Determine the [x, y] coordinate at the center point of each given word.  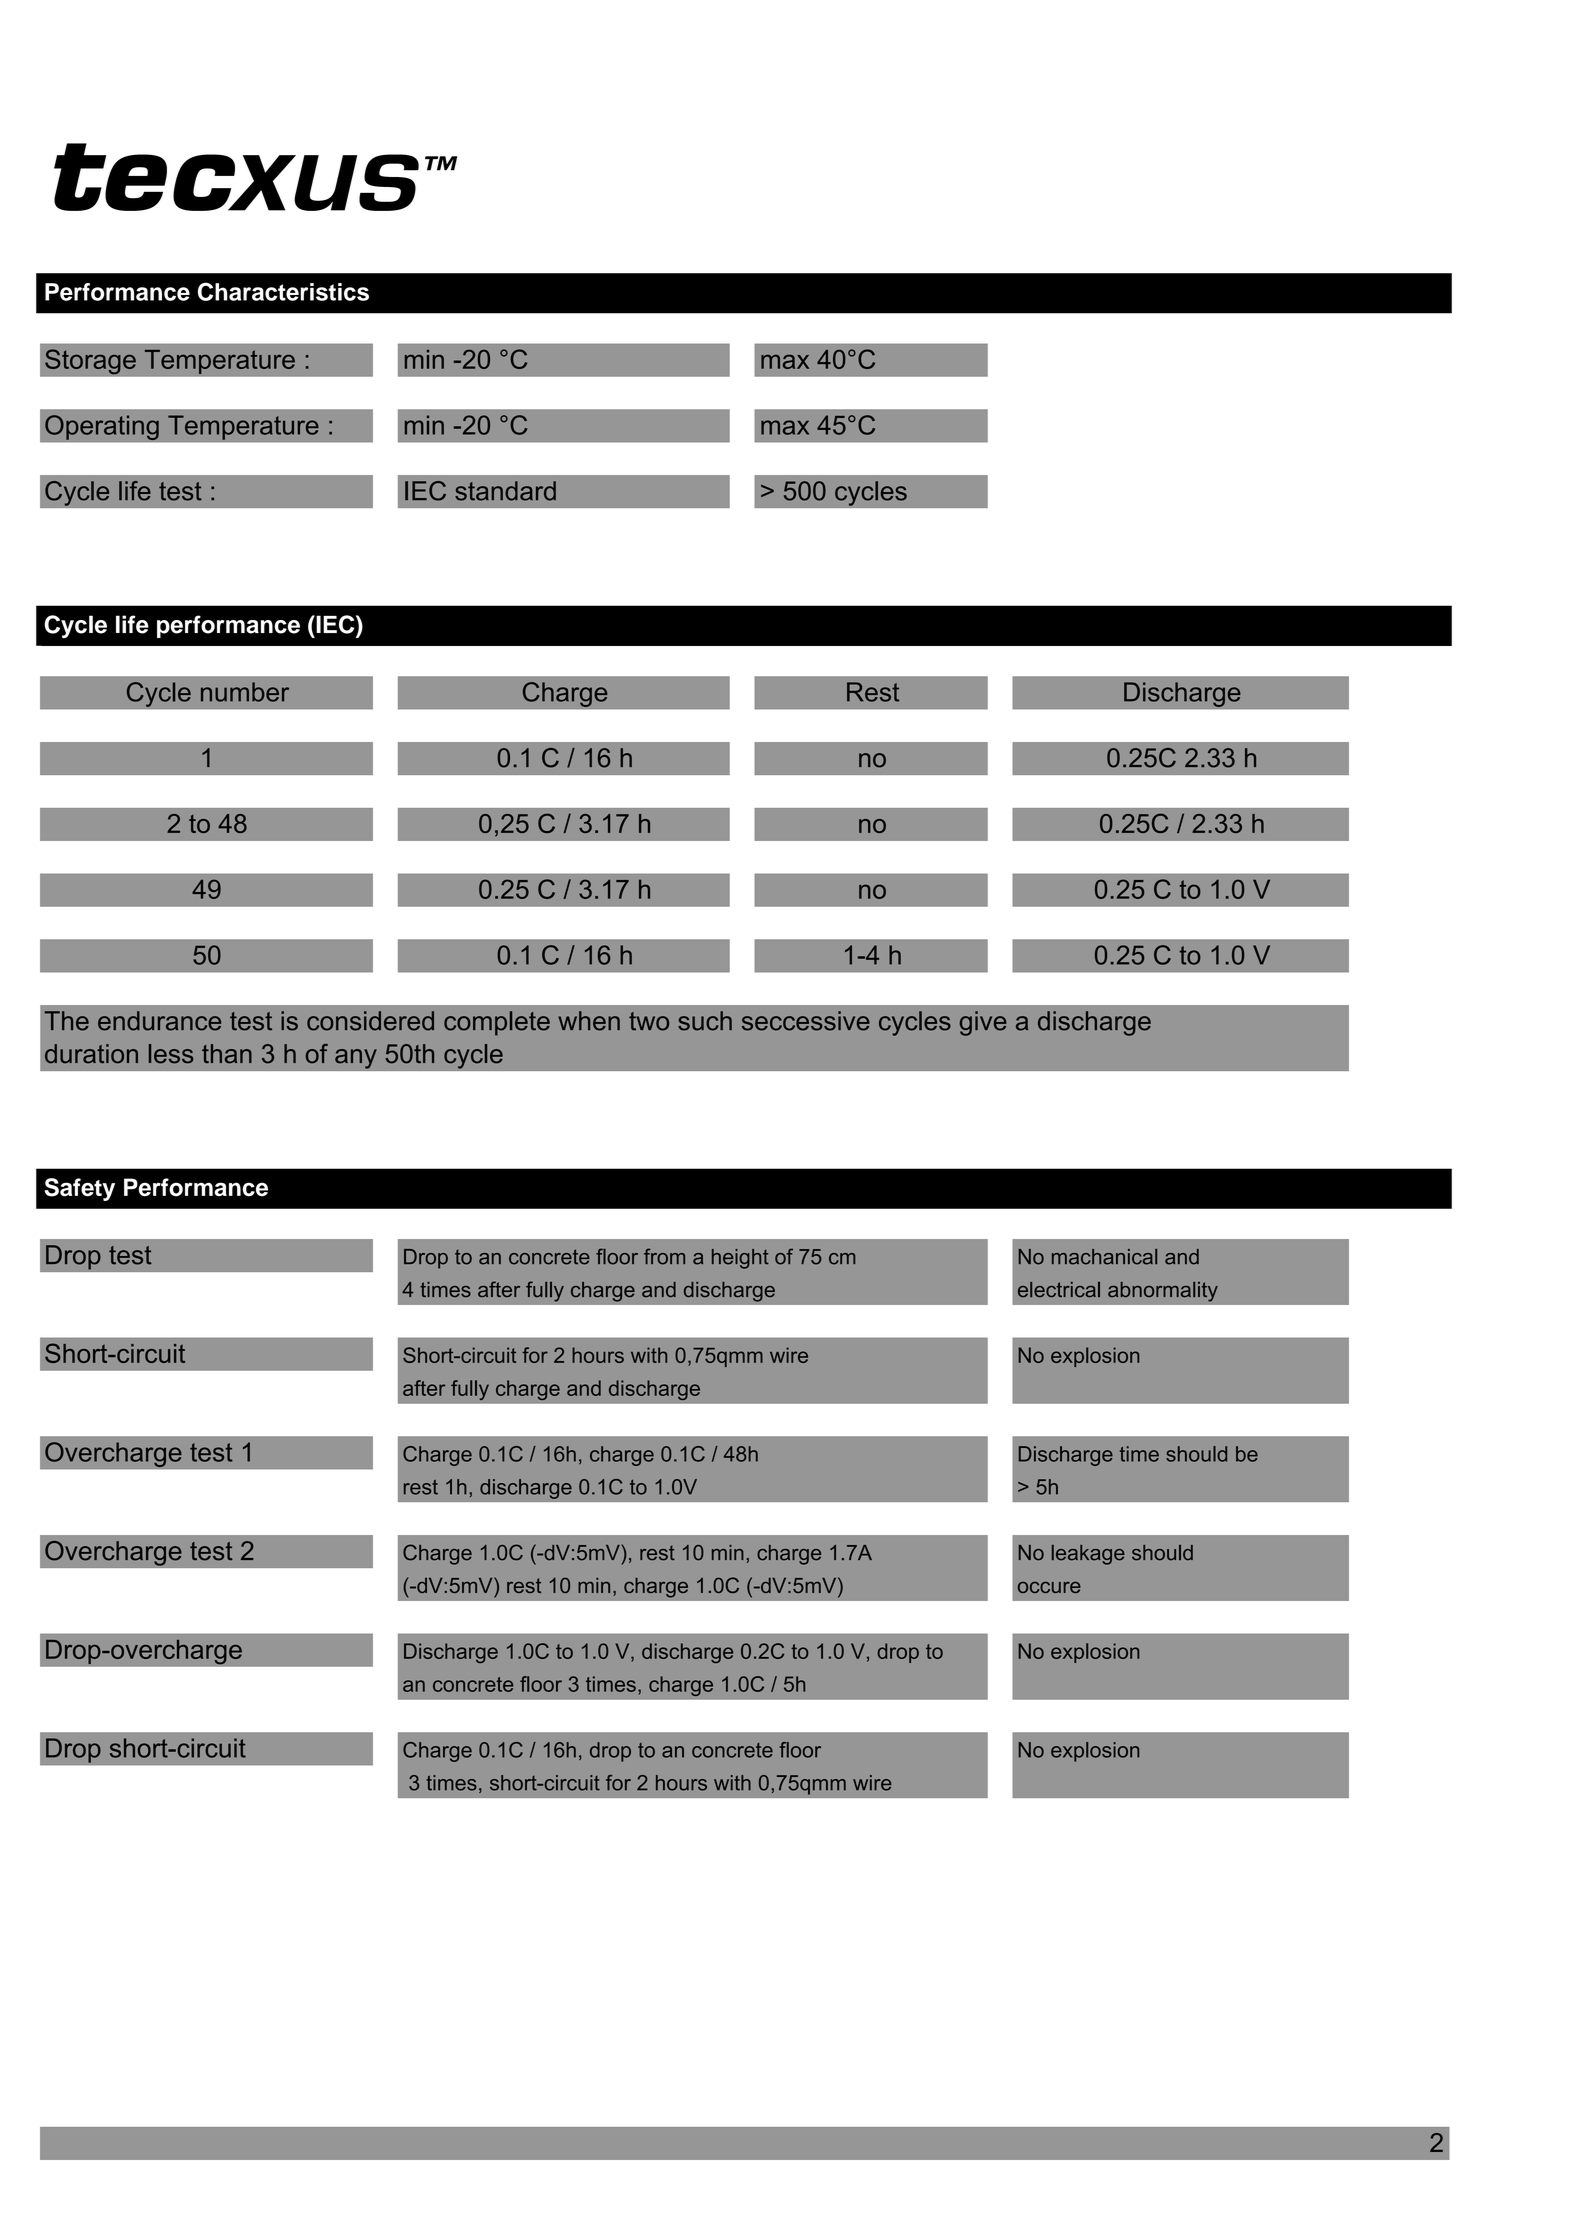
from [664, 1256]
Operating [102, 427]
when [589, 1021]
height [740, 1259]
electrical [1059, 1289]
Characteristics [283, 291]
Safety [79, 1189]
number [245, 692]
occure [1049, 1587]
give [983, 1023]
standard [505, 491]
